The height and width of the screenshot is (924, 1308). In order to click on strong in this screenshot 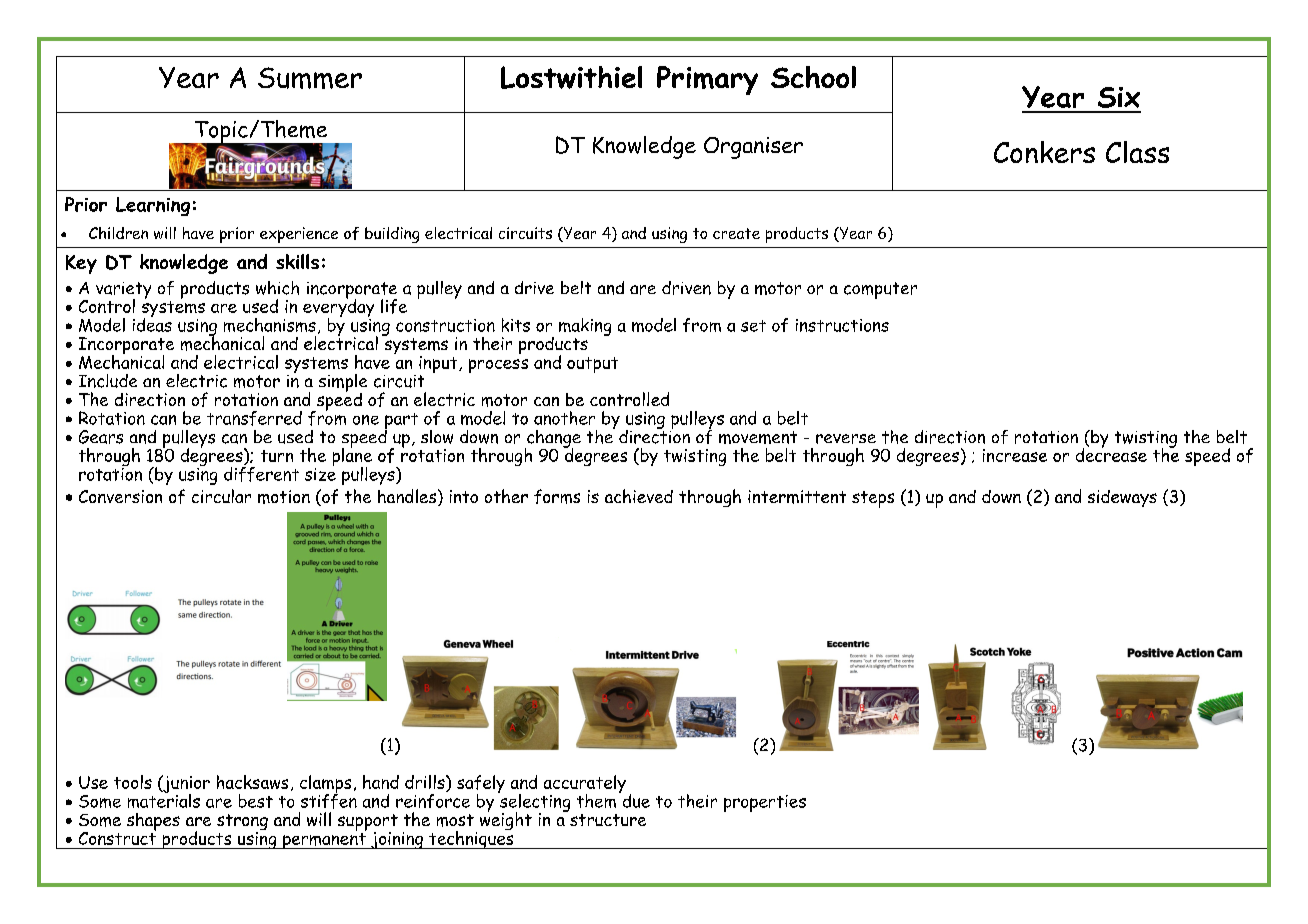, I will do `click(242, 823)`.
